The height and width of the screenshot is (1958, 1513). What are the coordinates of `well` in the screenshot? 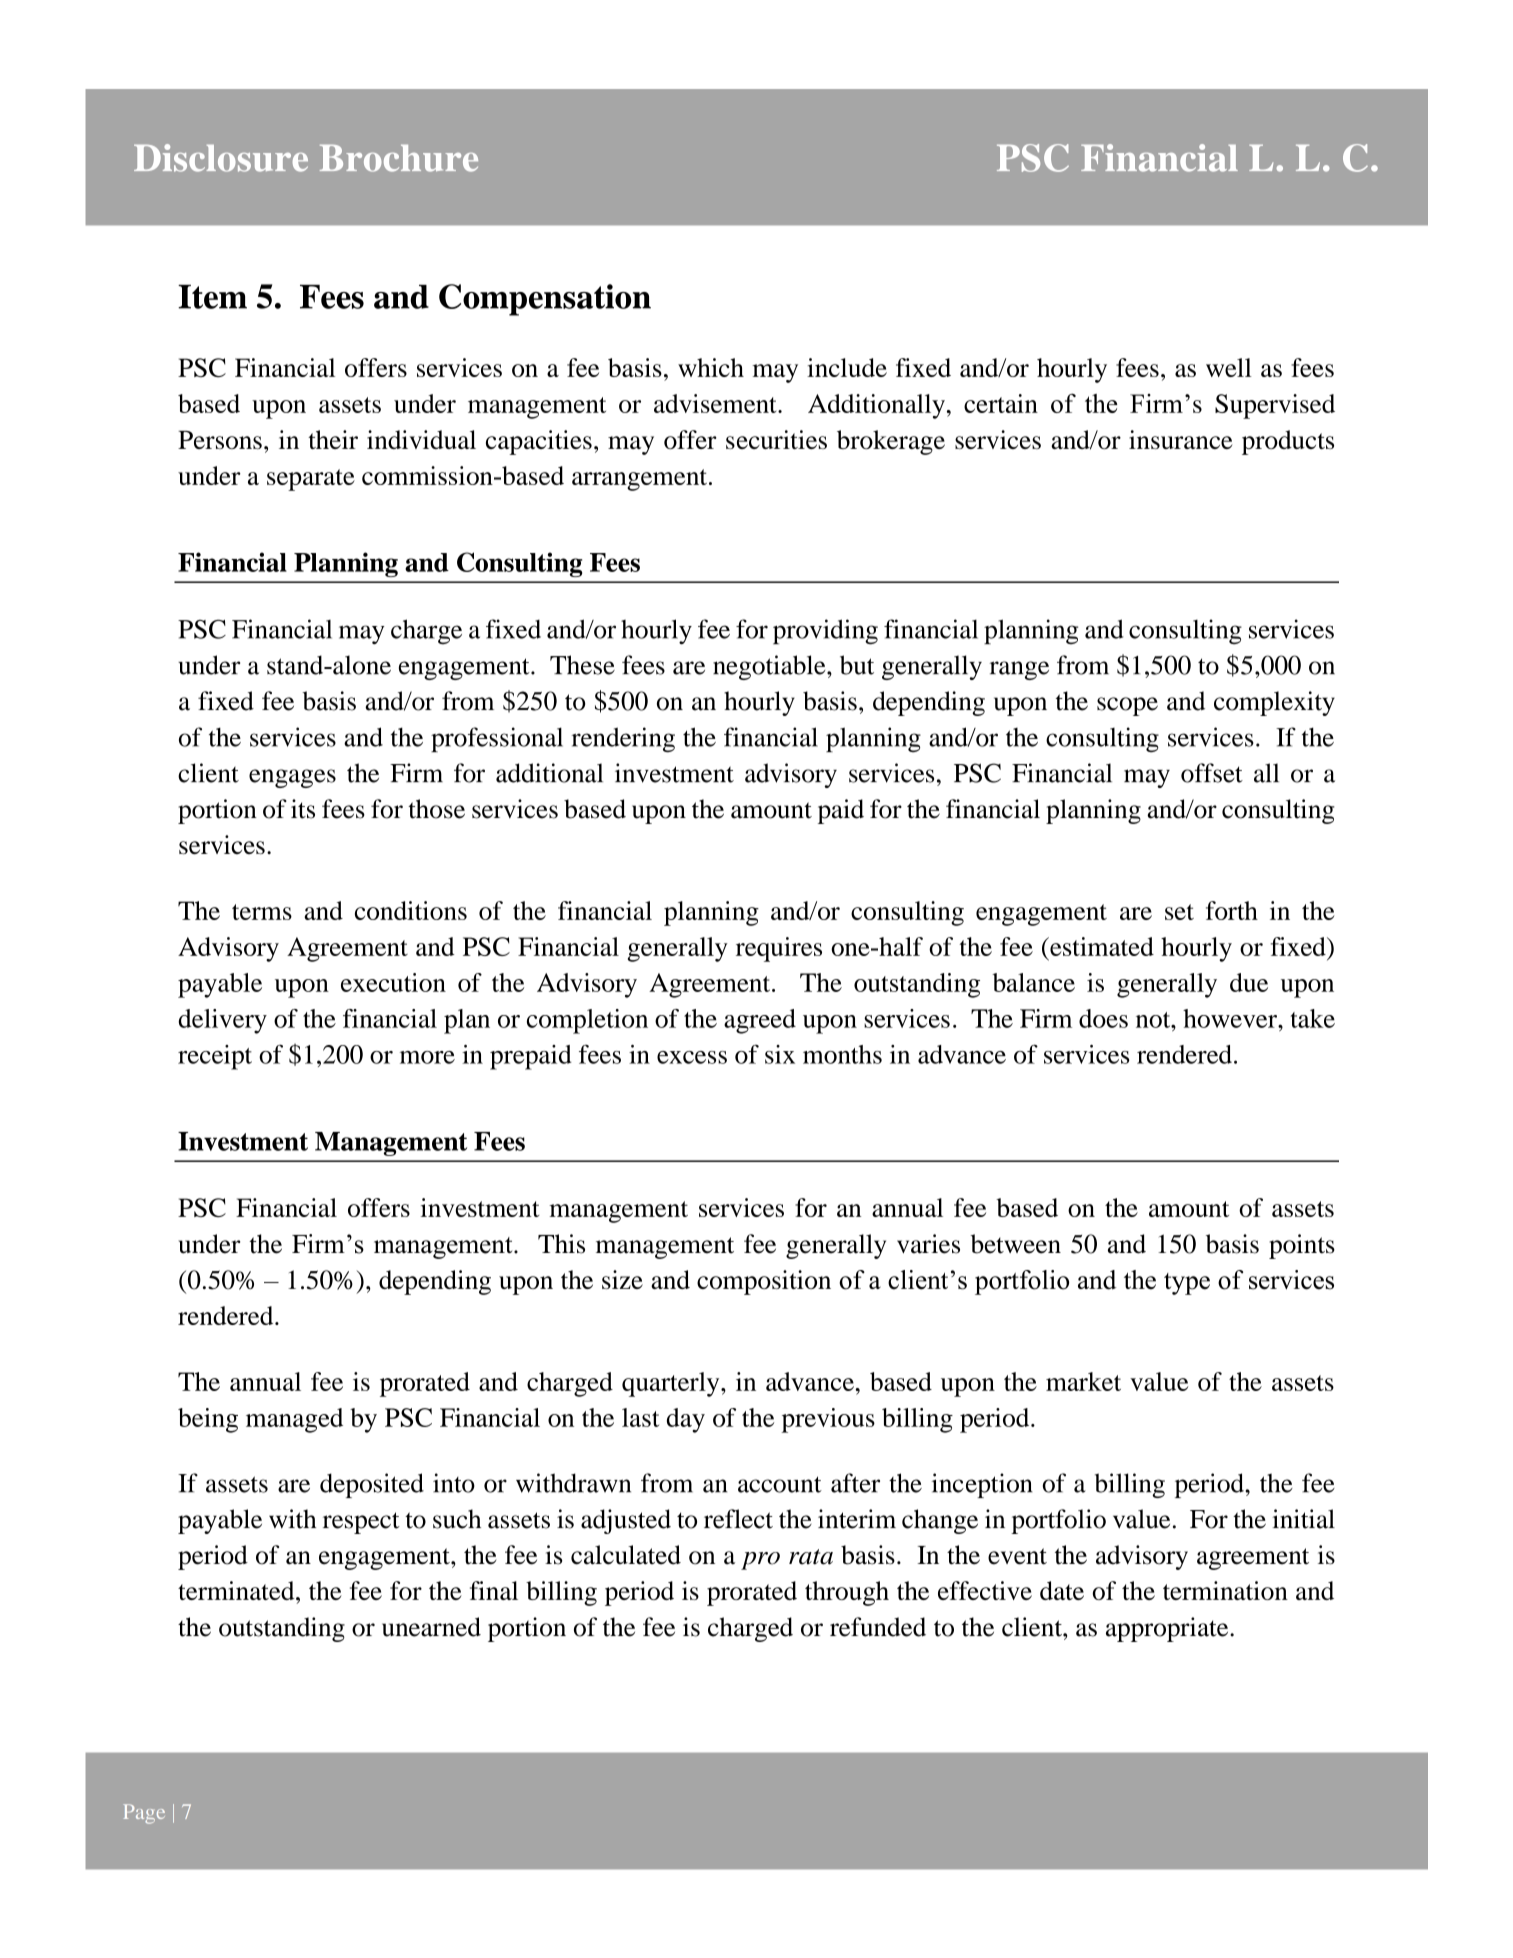 It's located at (1229, 367).
